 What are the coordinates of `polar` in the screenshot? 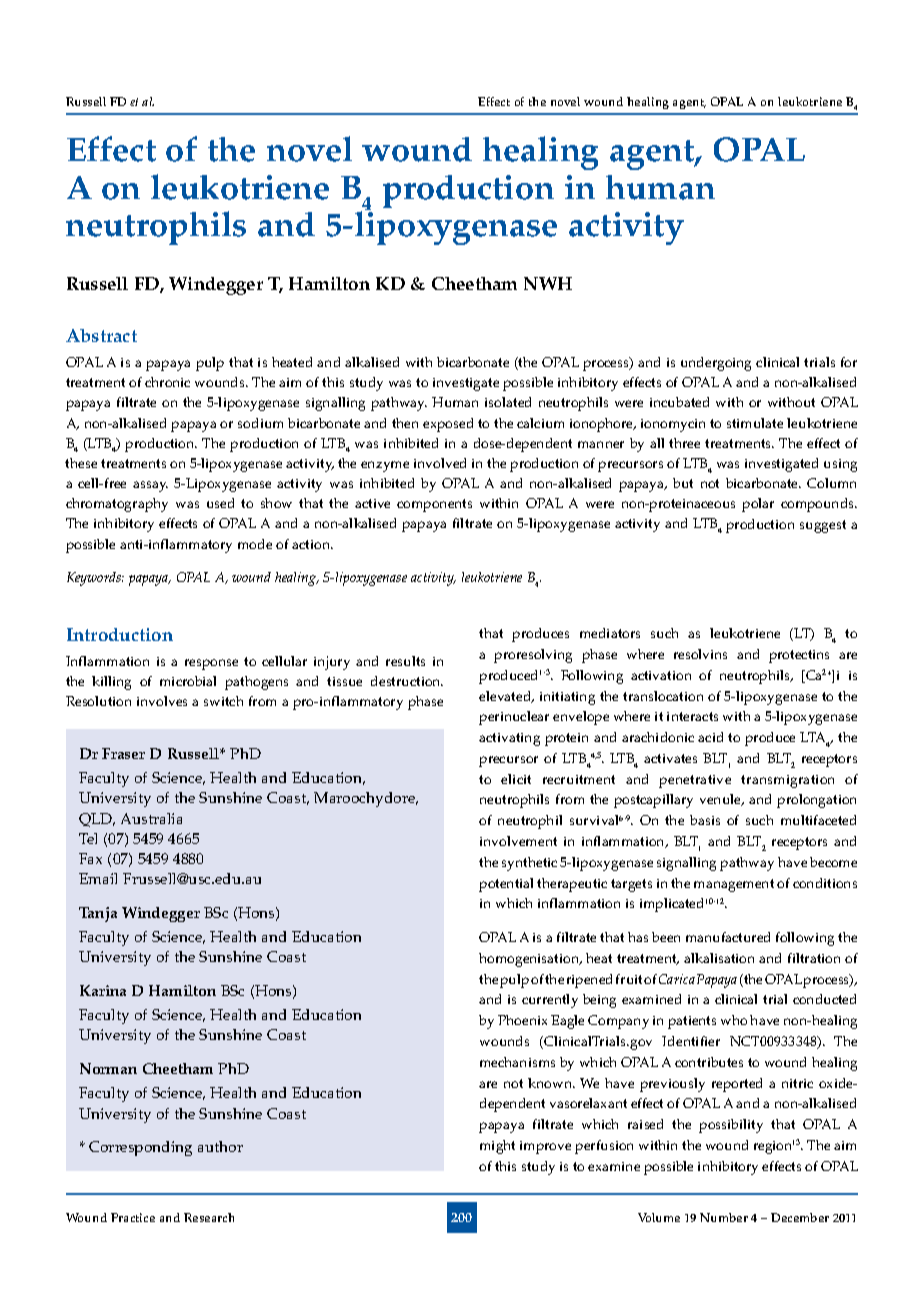 It's located at (758, 505).
